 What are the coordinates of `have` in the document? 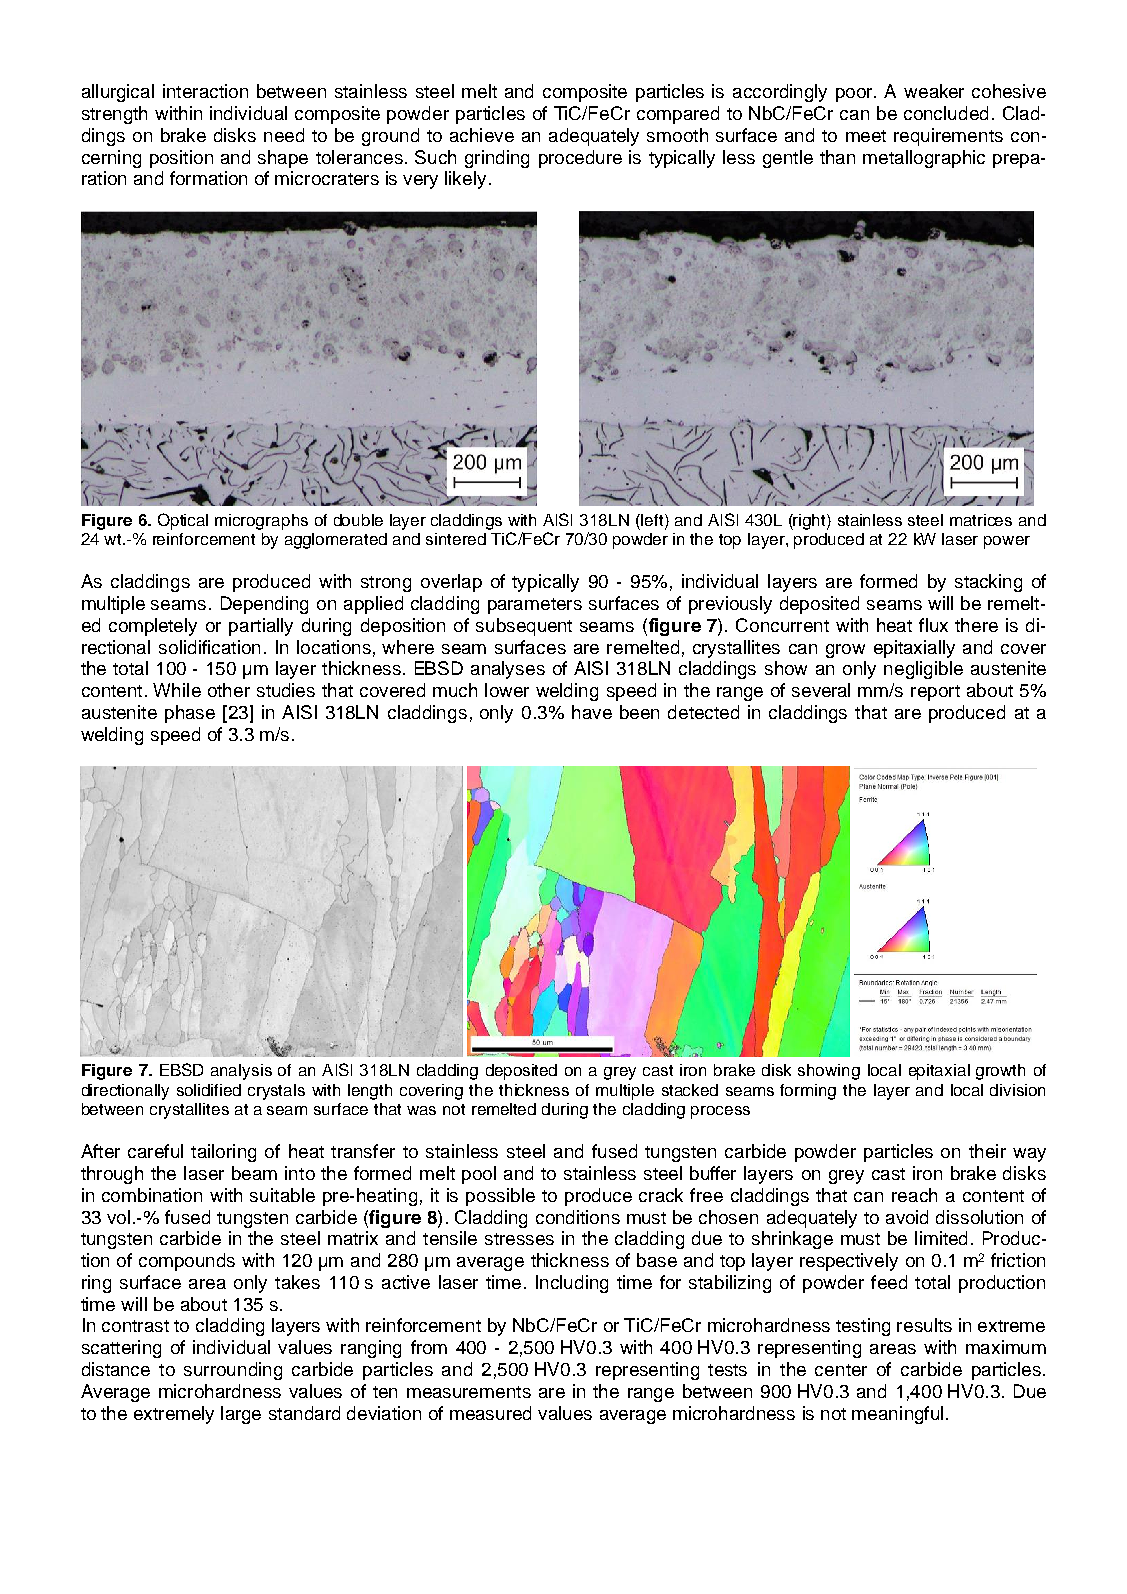 It's located at (592, 712).
